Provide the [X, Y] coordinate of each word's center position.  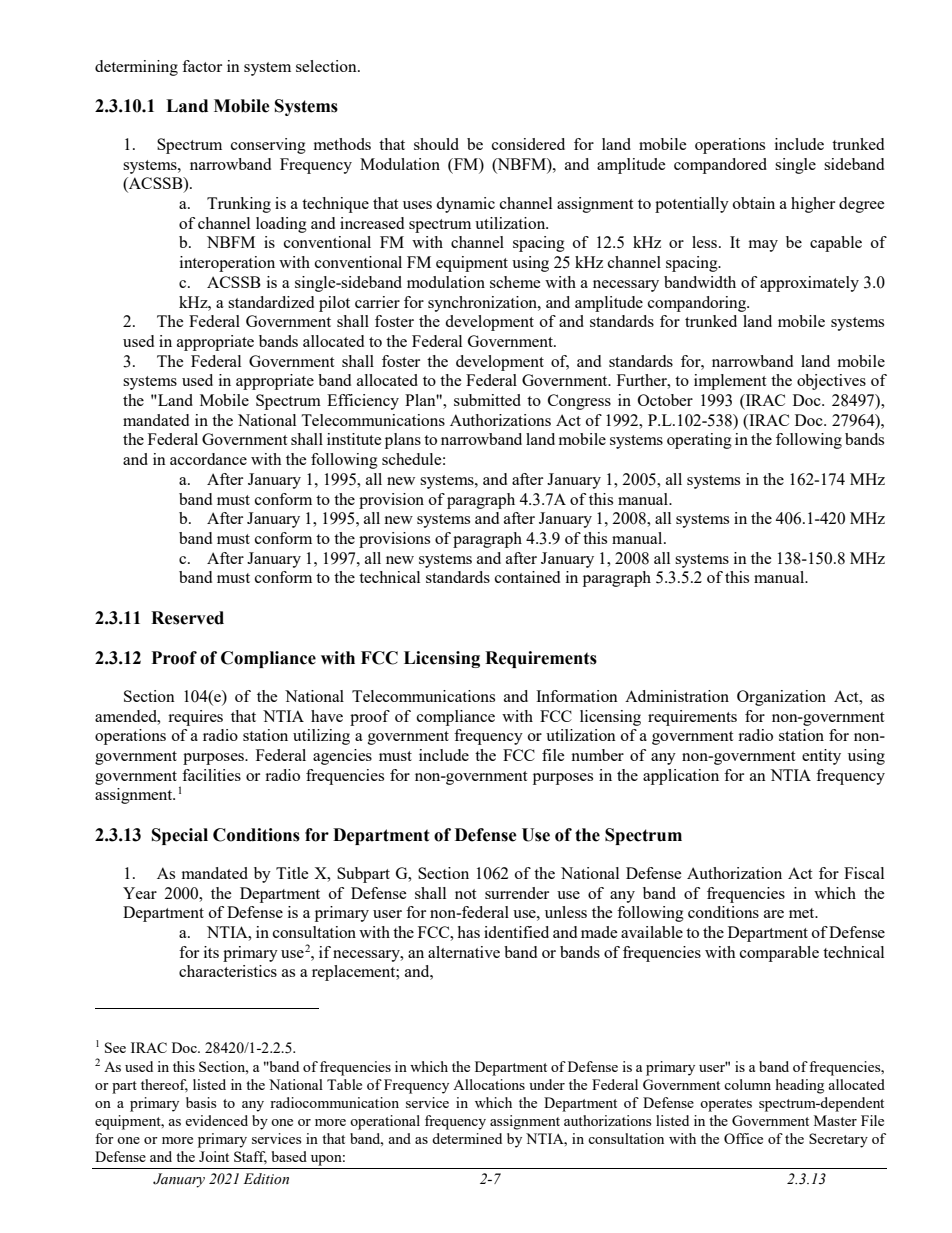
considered [528, 144]
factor [202, 66]
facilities [211, 775]
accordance [208, 459]
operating [699, 441]
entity [821, 757]
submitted [487, 400]
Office [743, 1138]
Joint [214, 1156]
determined [467, 1138]
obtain [754, 203]
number [597, 755]
